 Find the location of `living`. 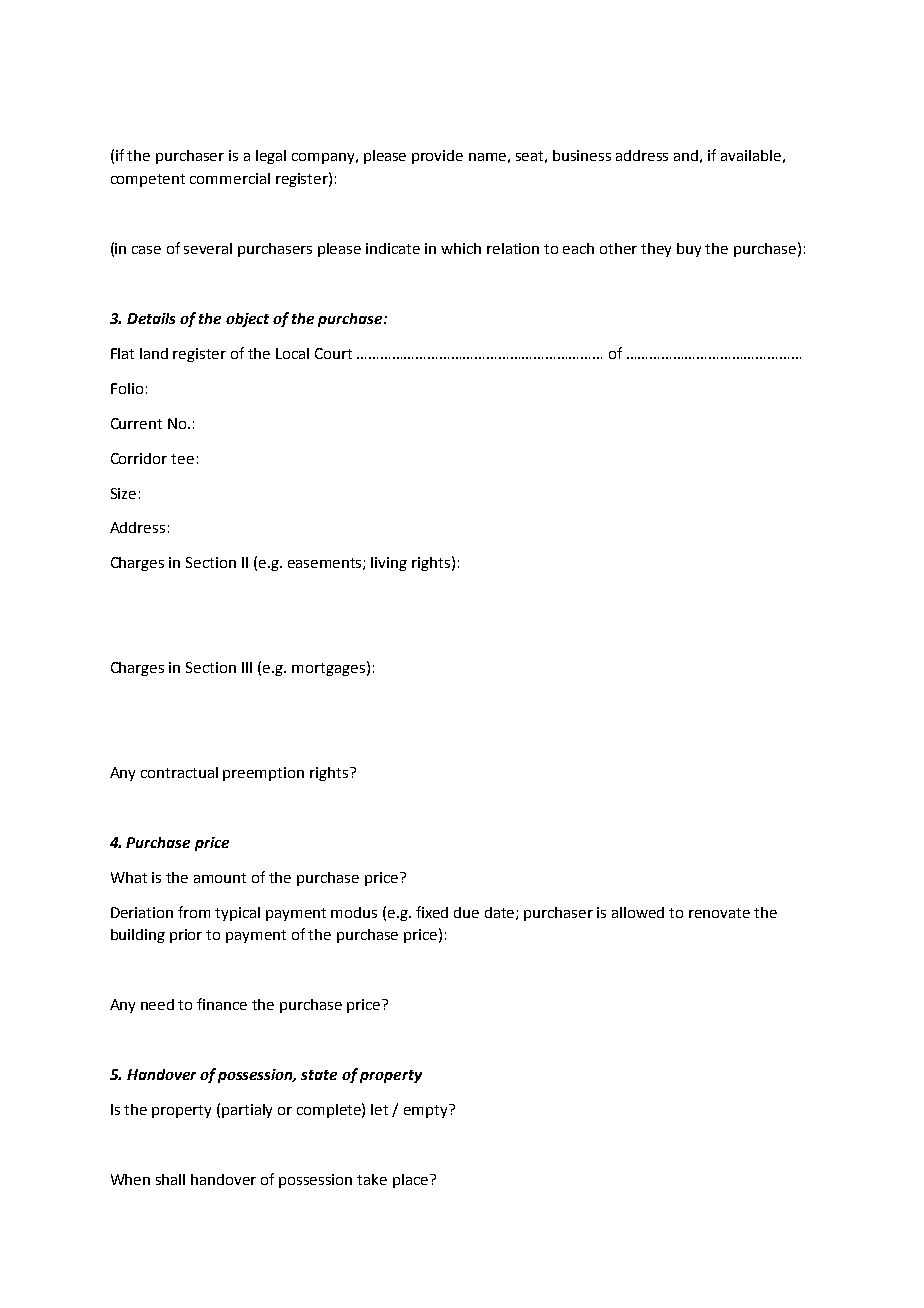

living is located at coordinates (389, 564).
